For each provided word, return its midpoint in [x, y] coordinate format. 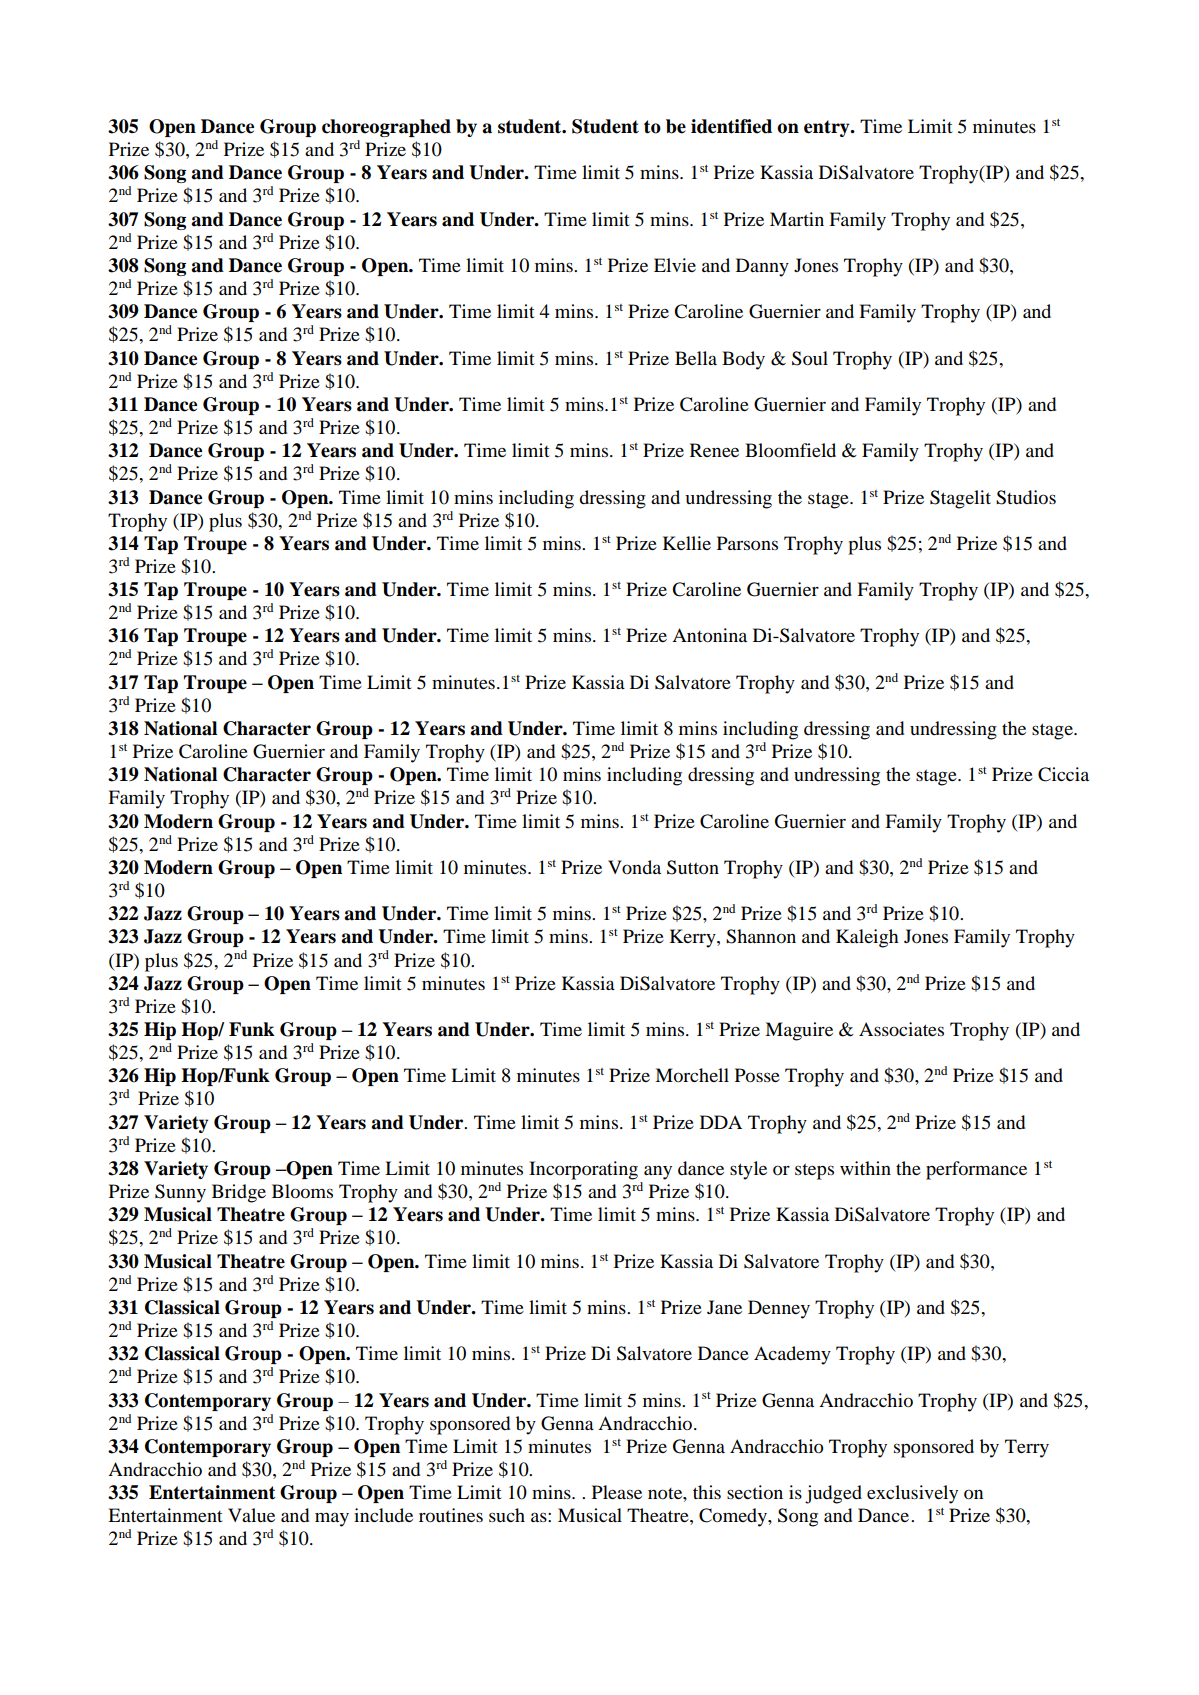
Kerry [694, 938]
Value [251, 1515]
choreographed [386, 128]
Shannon [761, 936]
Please [617, 1492]
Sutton [693, 867]
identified [731, 126]
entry [828, 128]
